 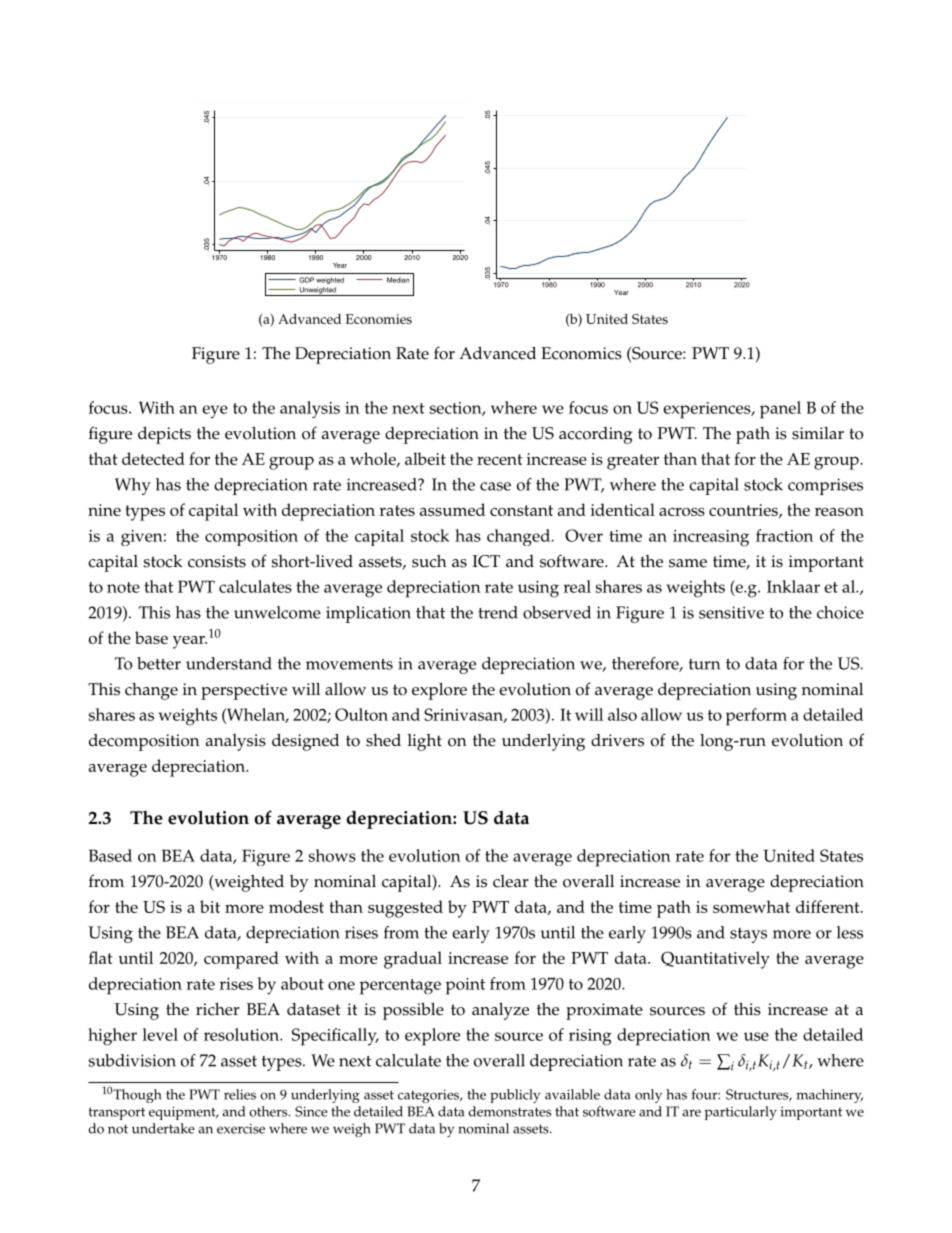 I want to click on such, so click(x=429, y=561).
